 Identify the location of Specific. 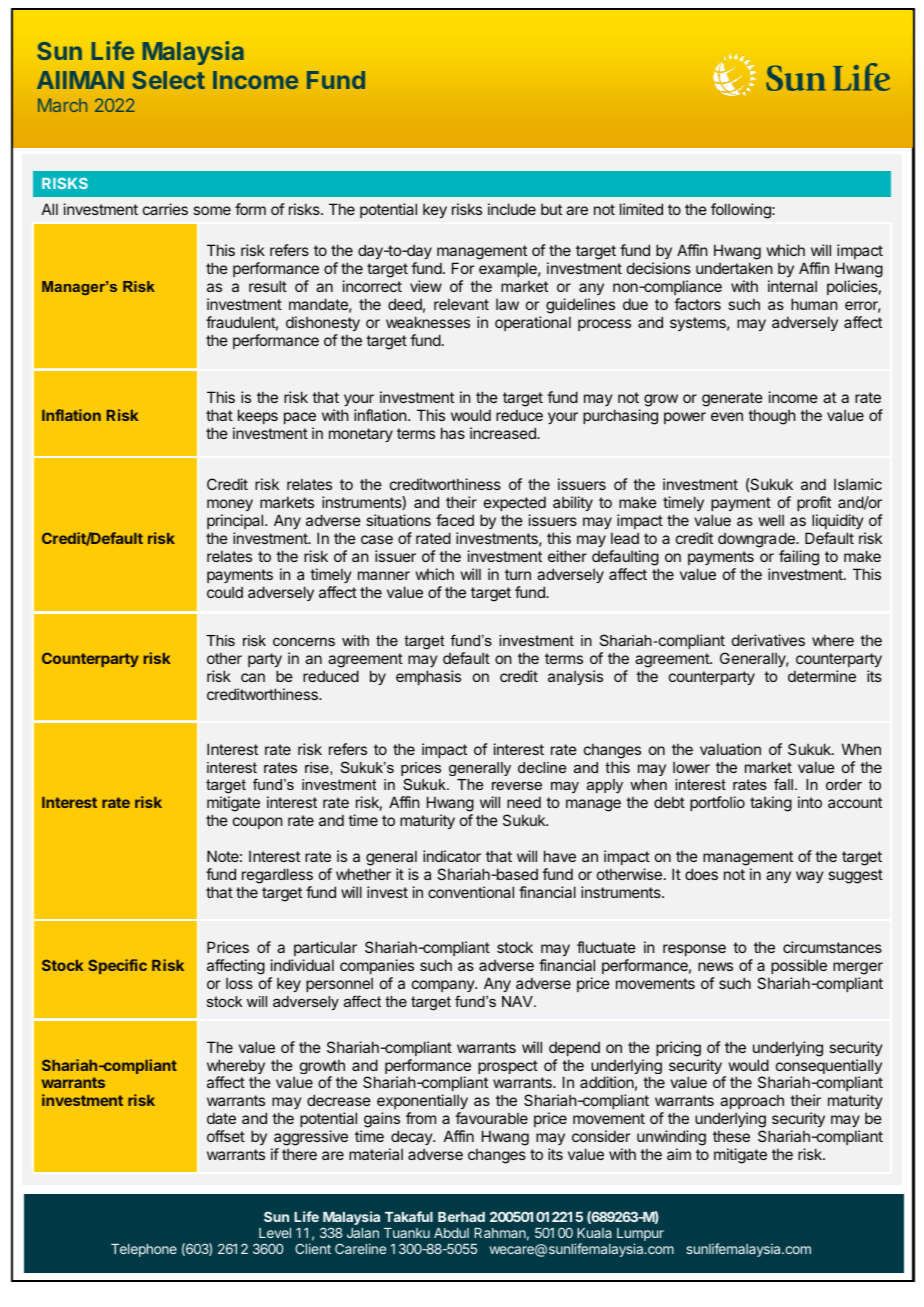
(117, 966).
